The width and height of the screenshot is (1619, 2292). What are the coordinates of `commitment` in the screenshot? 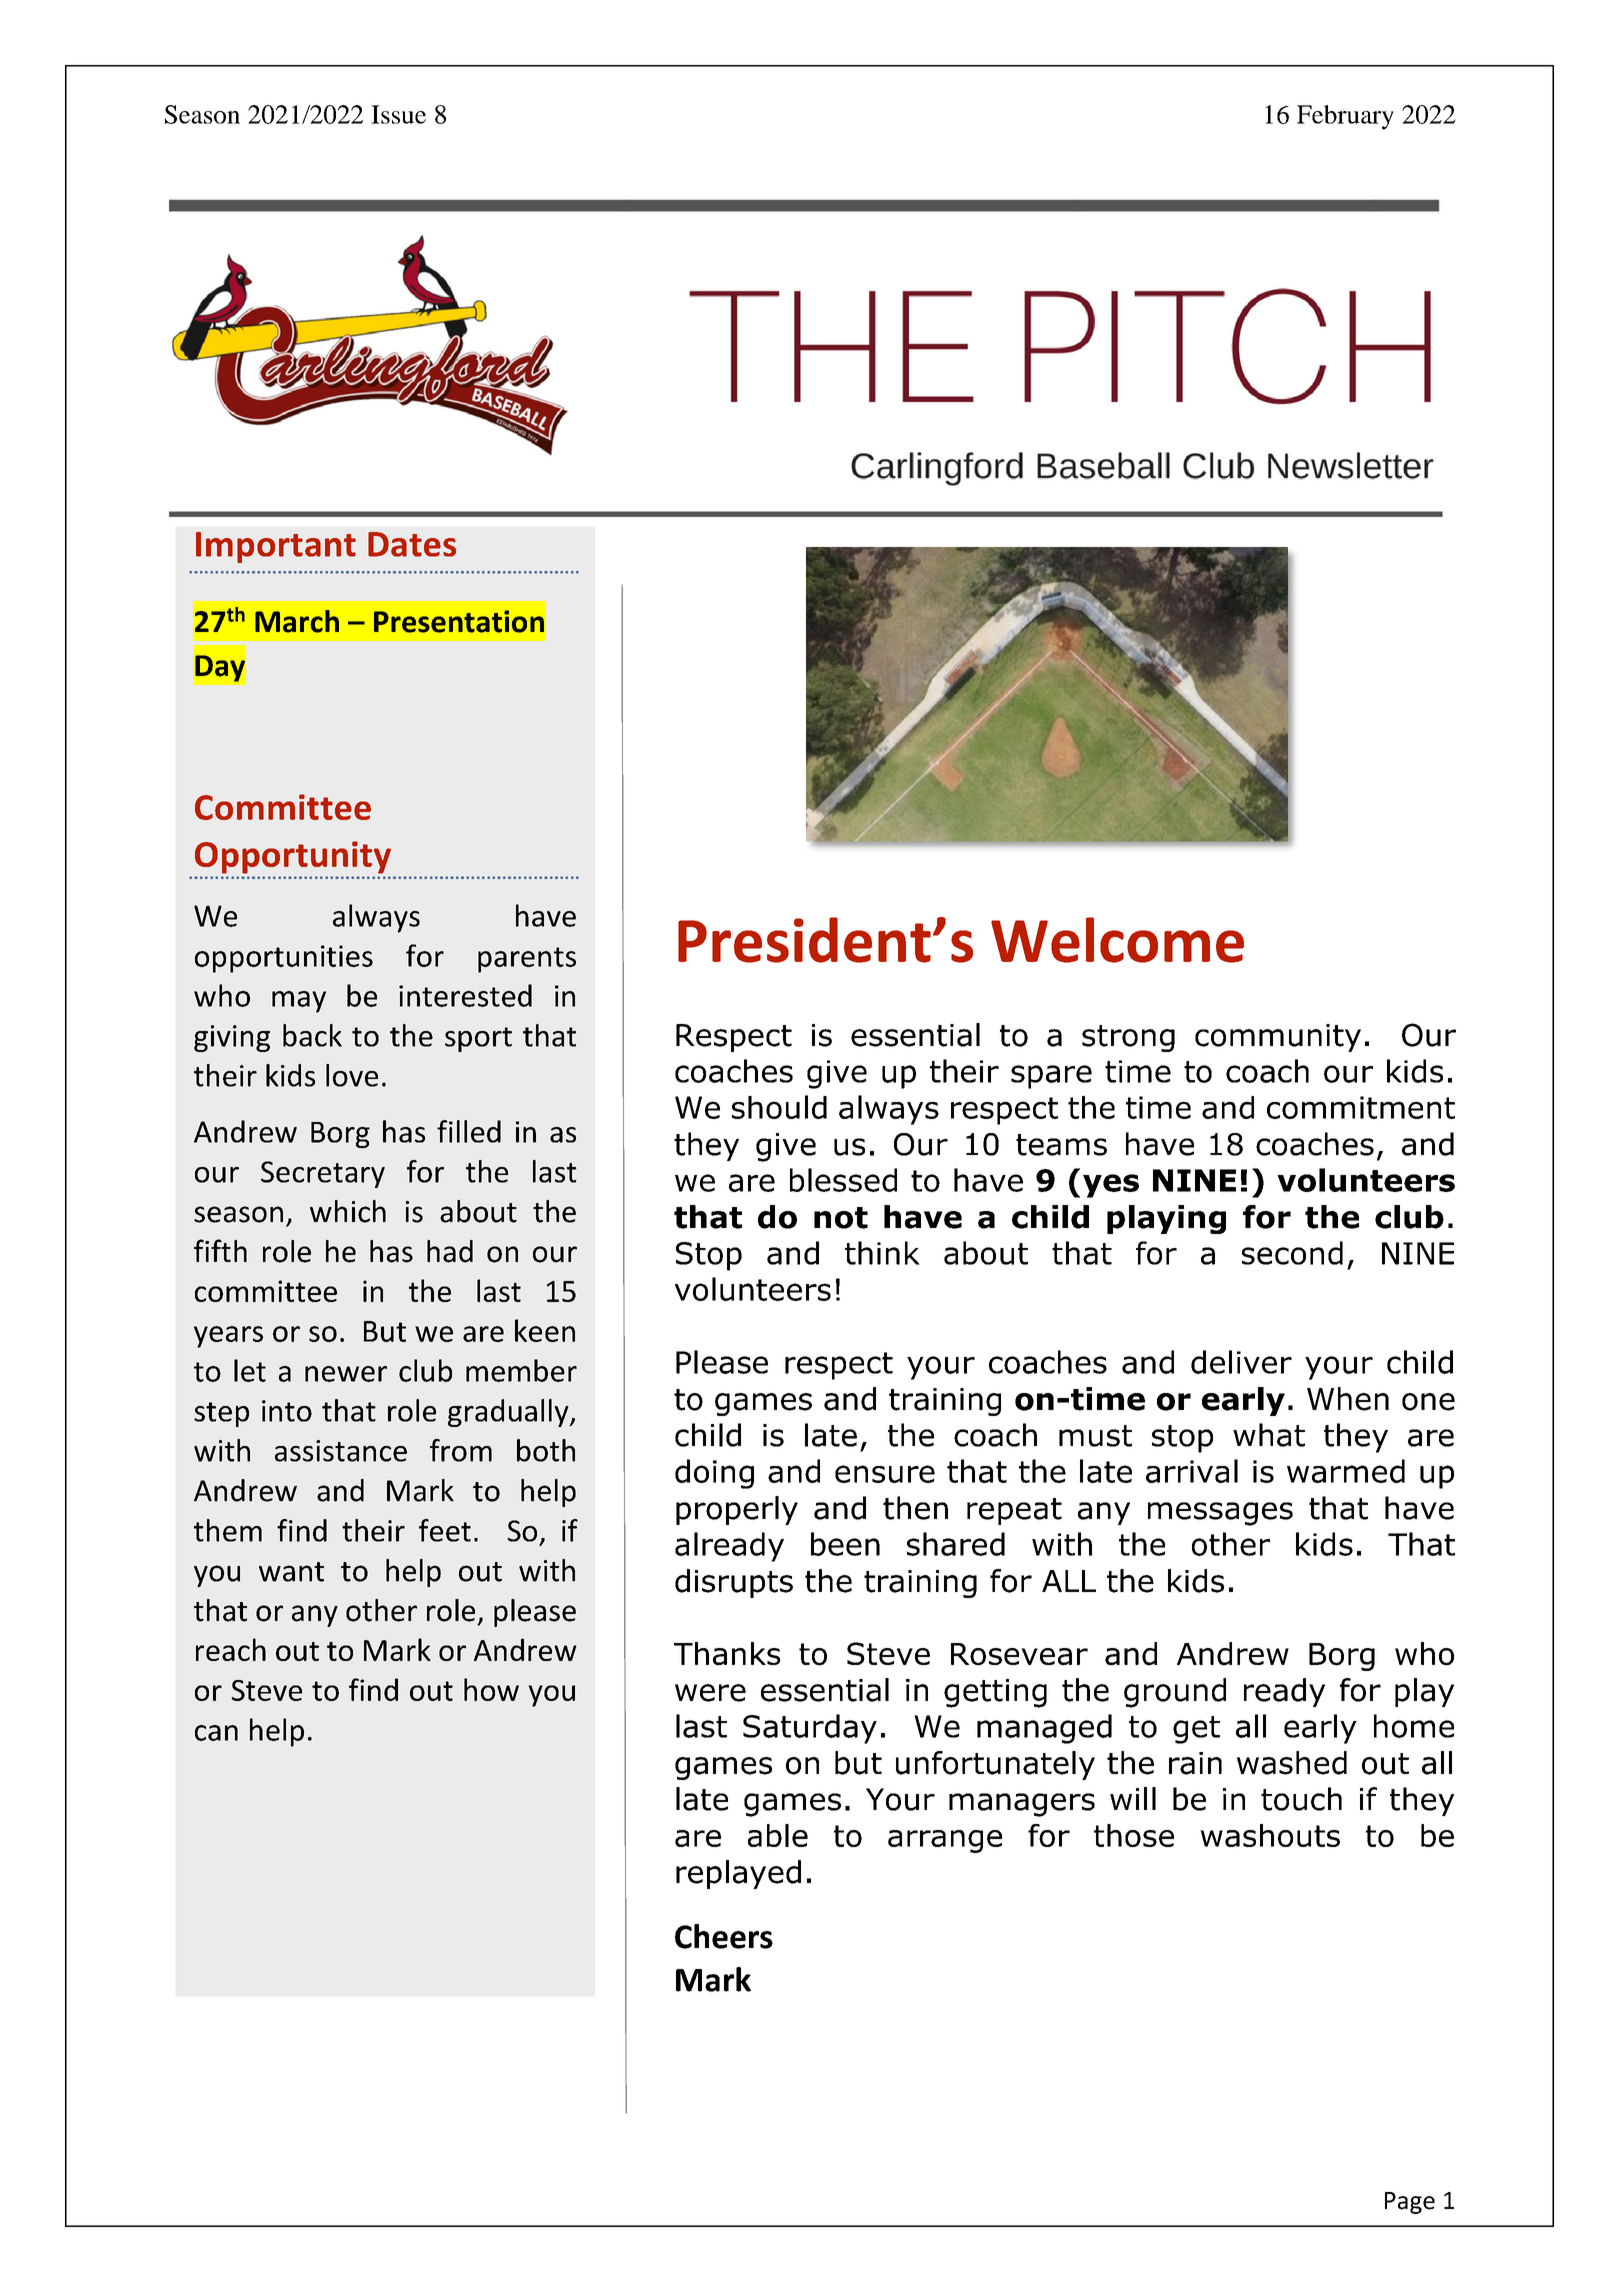 It's located at (1361, 1107).
